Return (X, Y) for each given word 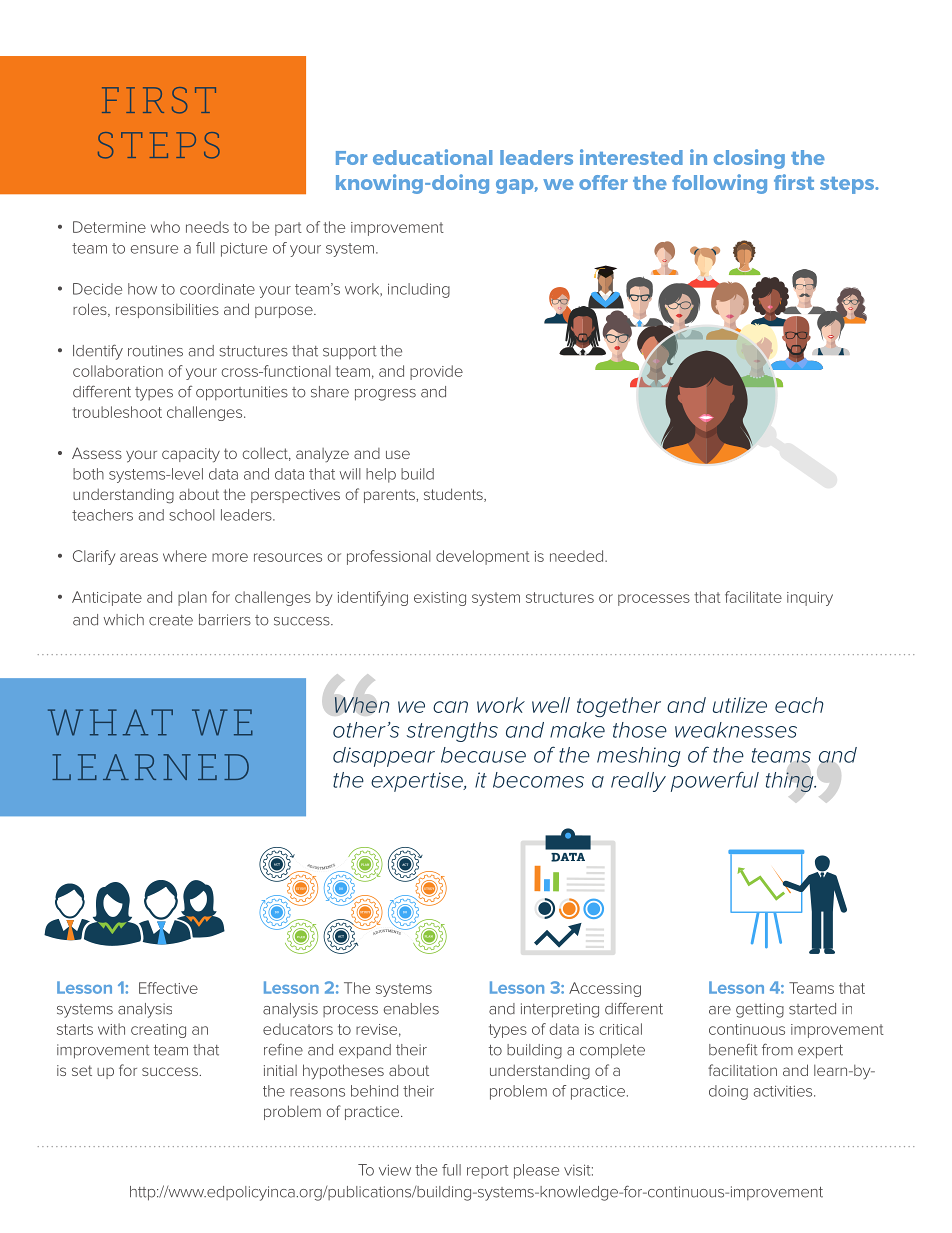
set (82, 1070)
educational (432, 157)
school (192, 515)
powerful (715, 781)
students (454, 495)
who (165, 227)
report (487, 1172)
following (719, 184)
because (483, 755)
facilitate (753, 597)
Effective (168, 988)
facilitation (742, 1070)
